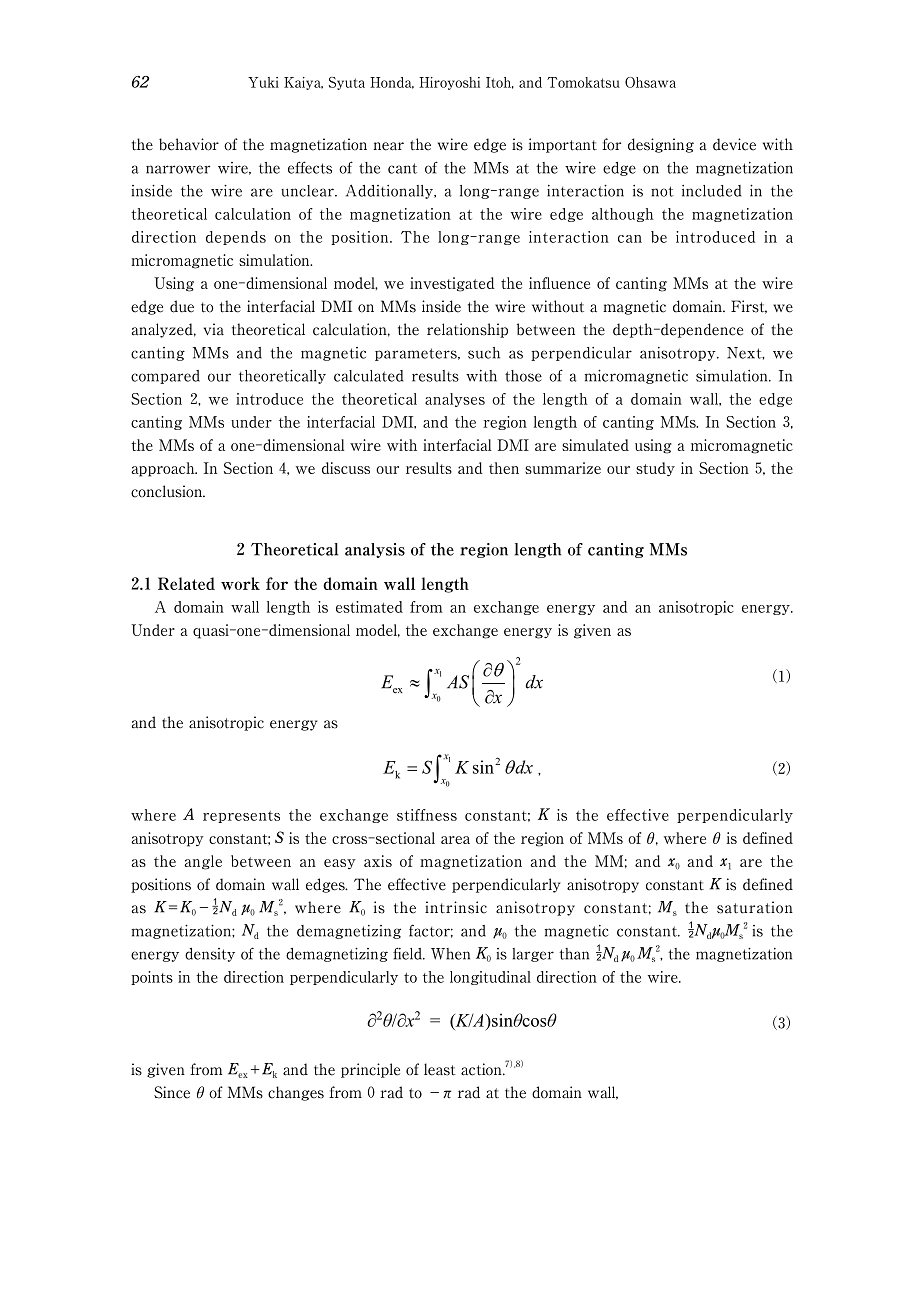 This image has height=1308, width=924. Describe the element at coordinates (240, 583) in the image. I see `work` at that location.
